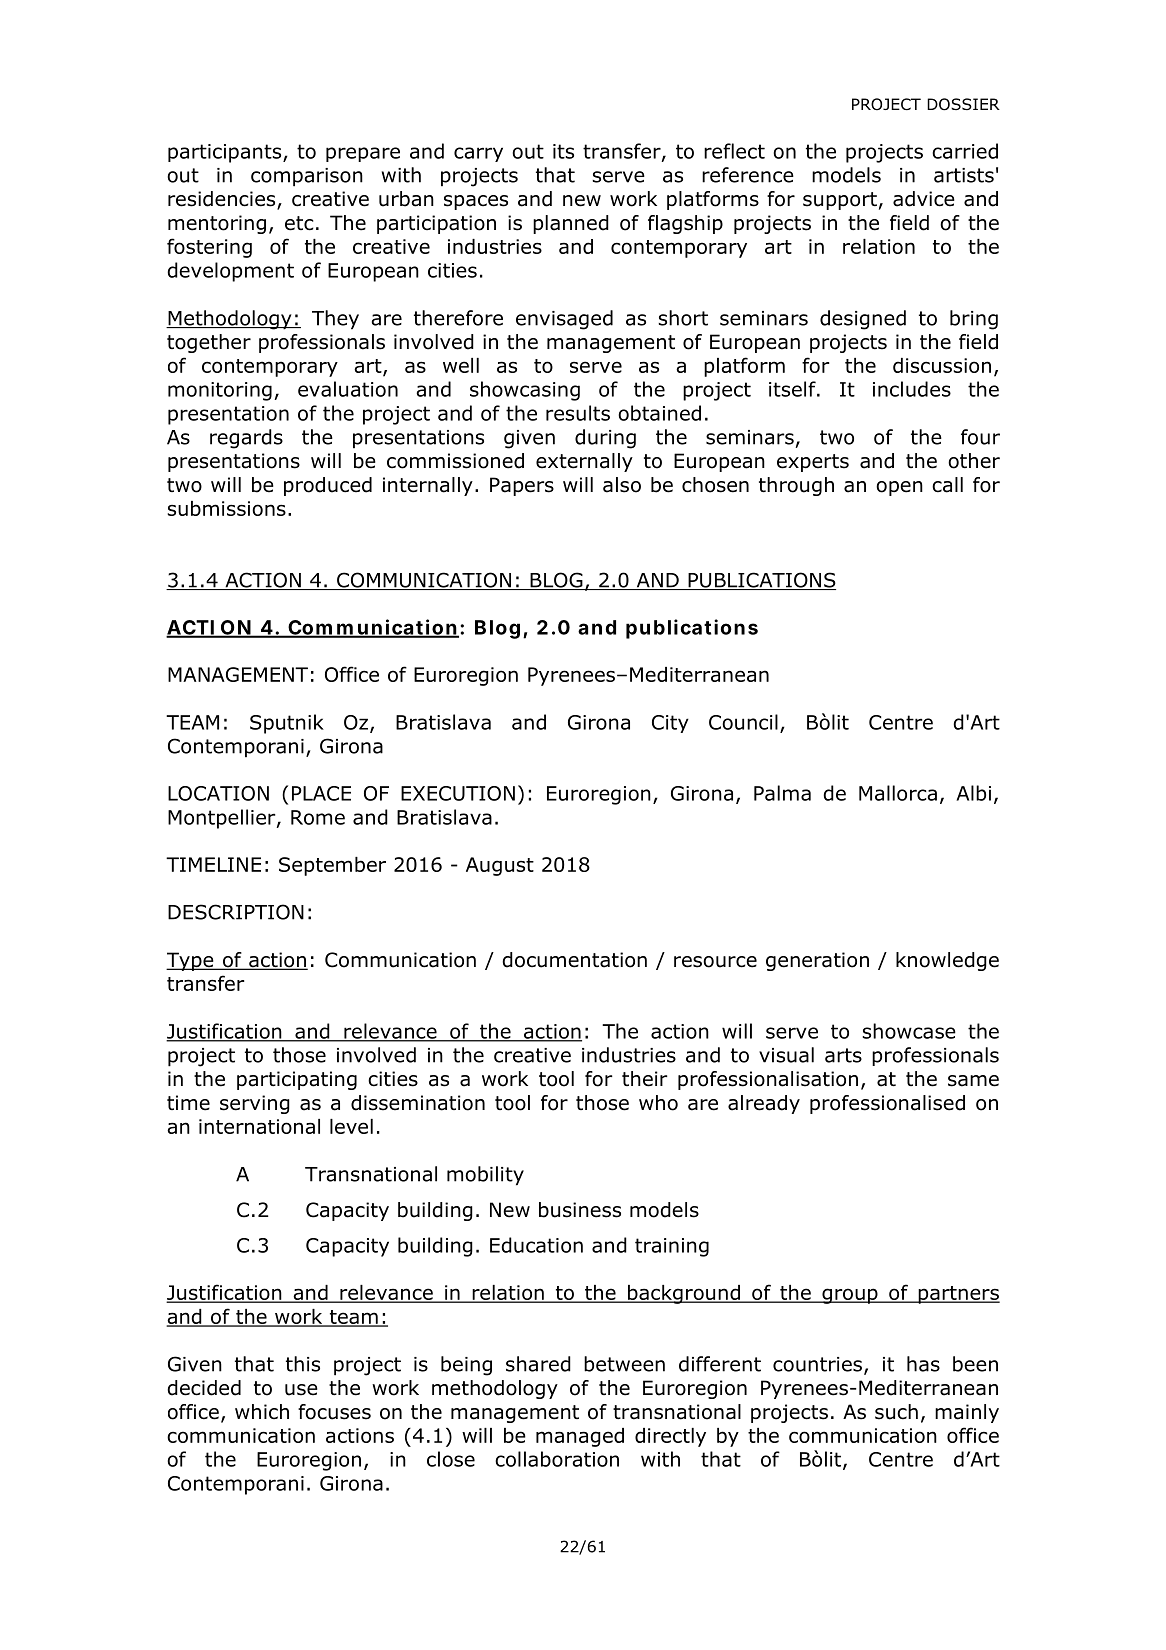  I want to click on externally, so click(584, 462).
